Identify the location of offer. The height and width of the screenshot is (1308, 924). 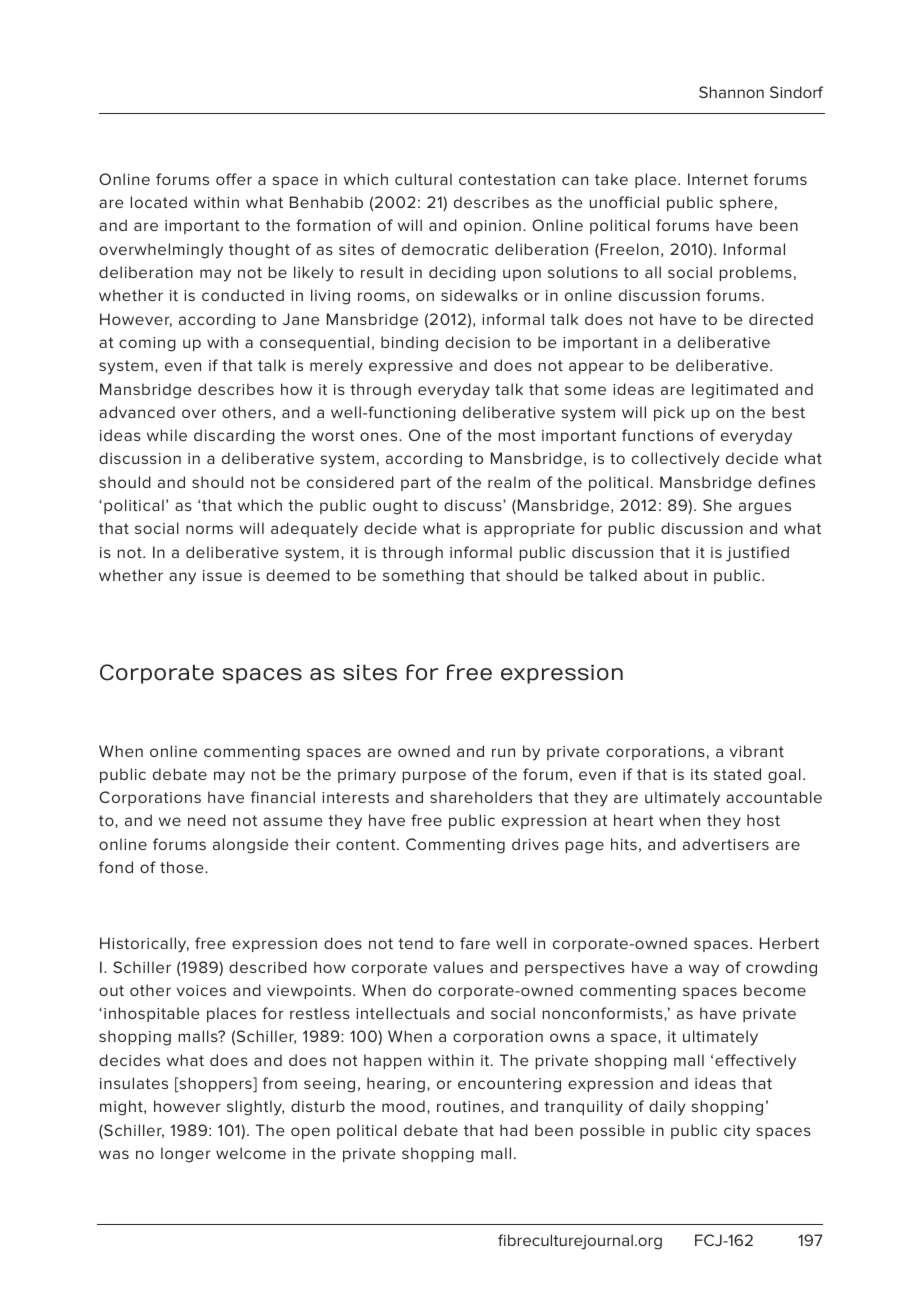
(234, 179).
